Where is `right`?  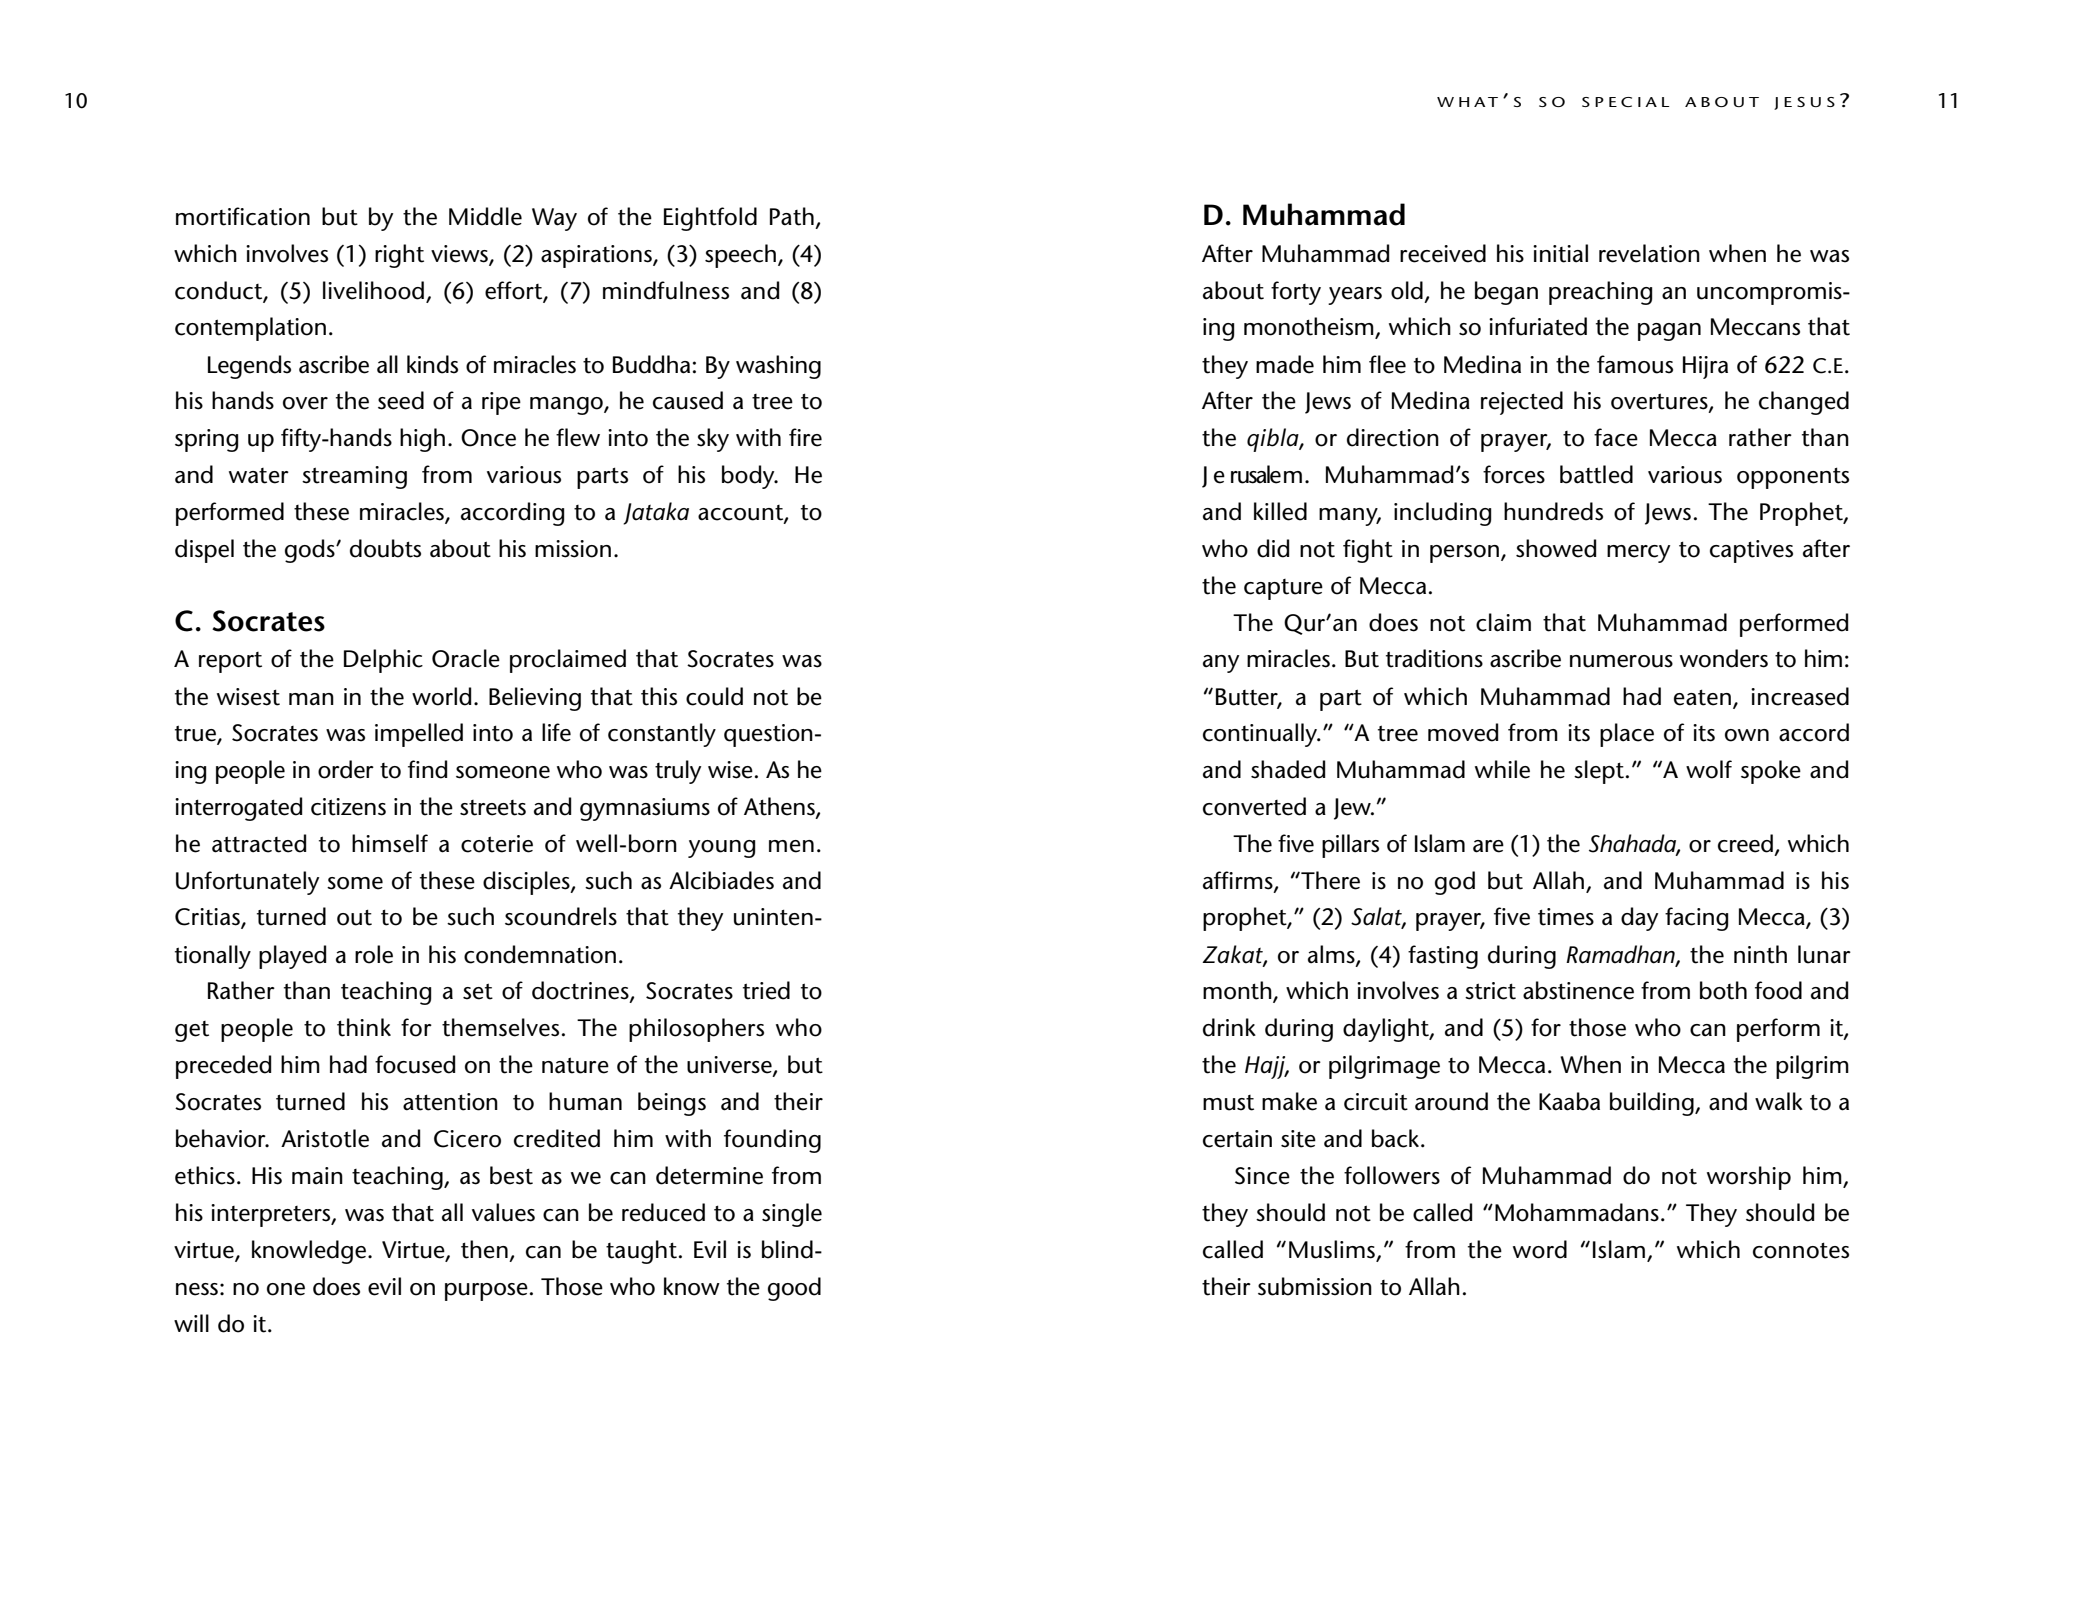 right is located at coordinates (399, 256).
